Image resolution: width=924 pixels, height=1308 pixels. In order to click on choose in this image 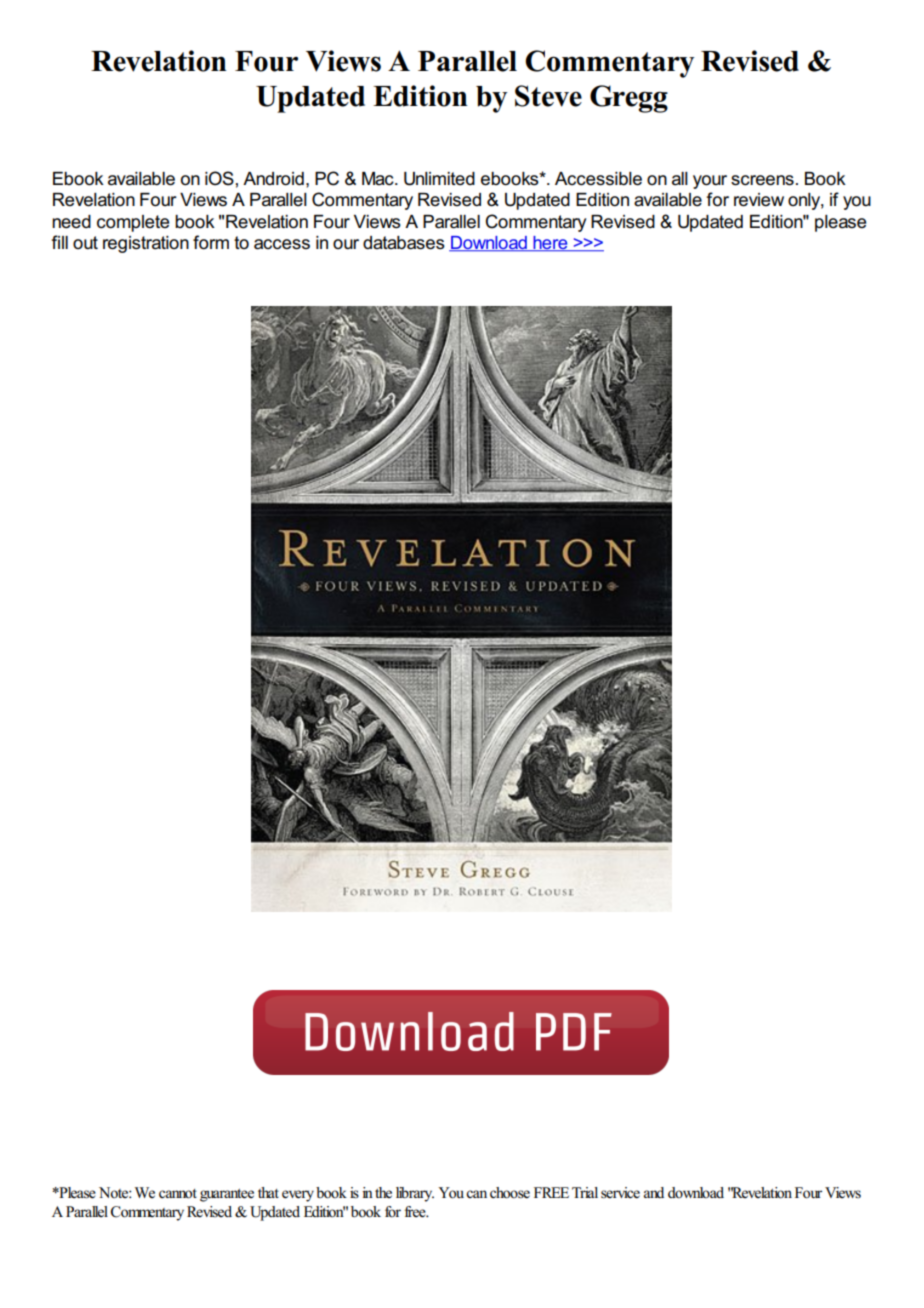, I will do `click(510, 1193)`.
